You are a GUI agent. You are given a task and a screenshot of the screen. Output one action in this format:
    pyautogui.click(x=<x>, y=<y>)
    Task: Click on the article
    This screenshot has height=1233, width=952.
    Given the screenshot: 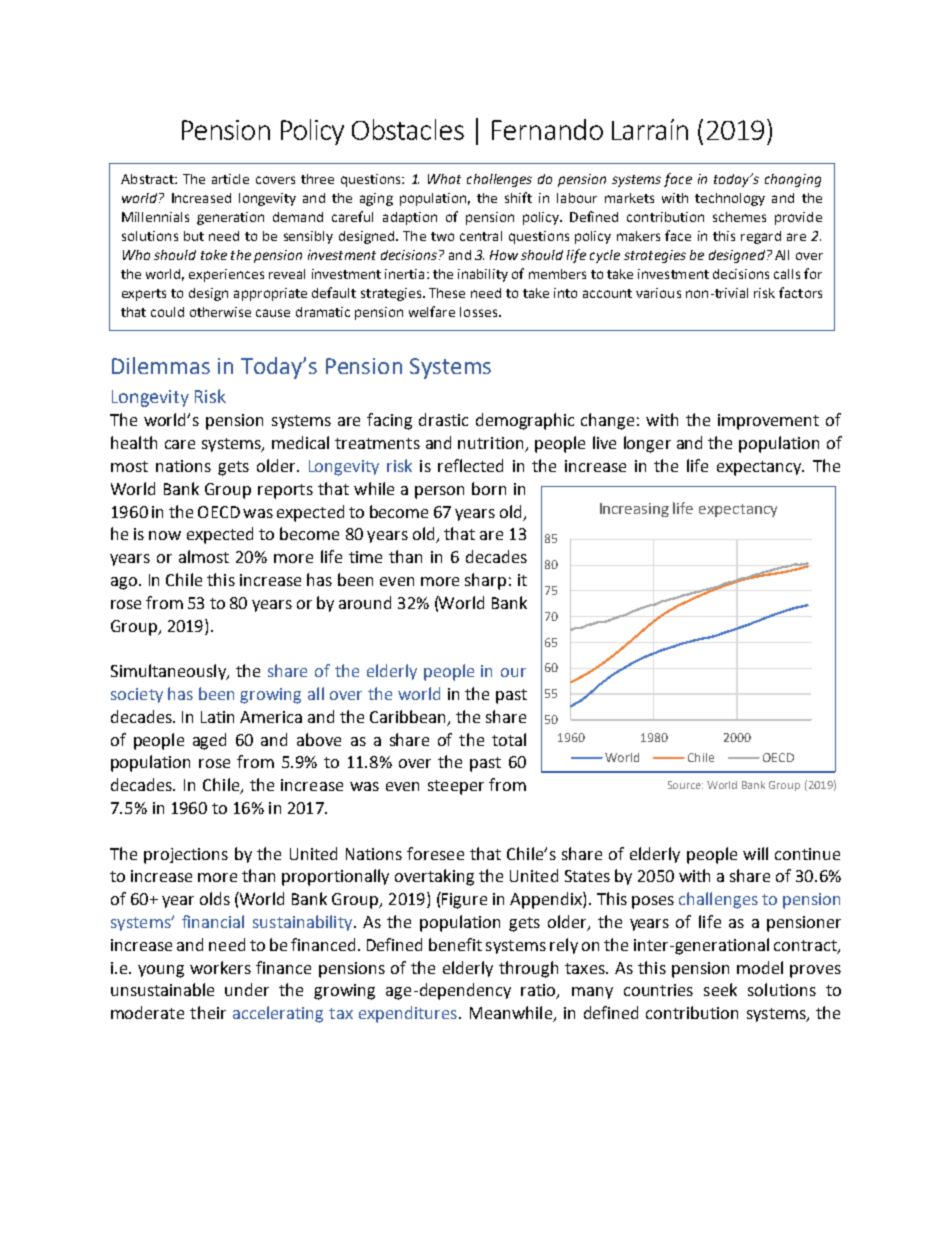 What is the action you would take?
    pyautogui.click(x=230, y=179)
